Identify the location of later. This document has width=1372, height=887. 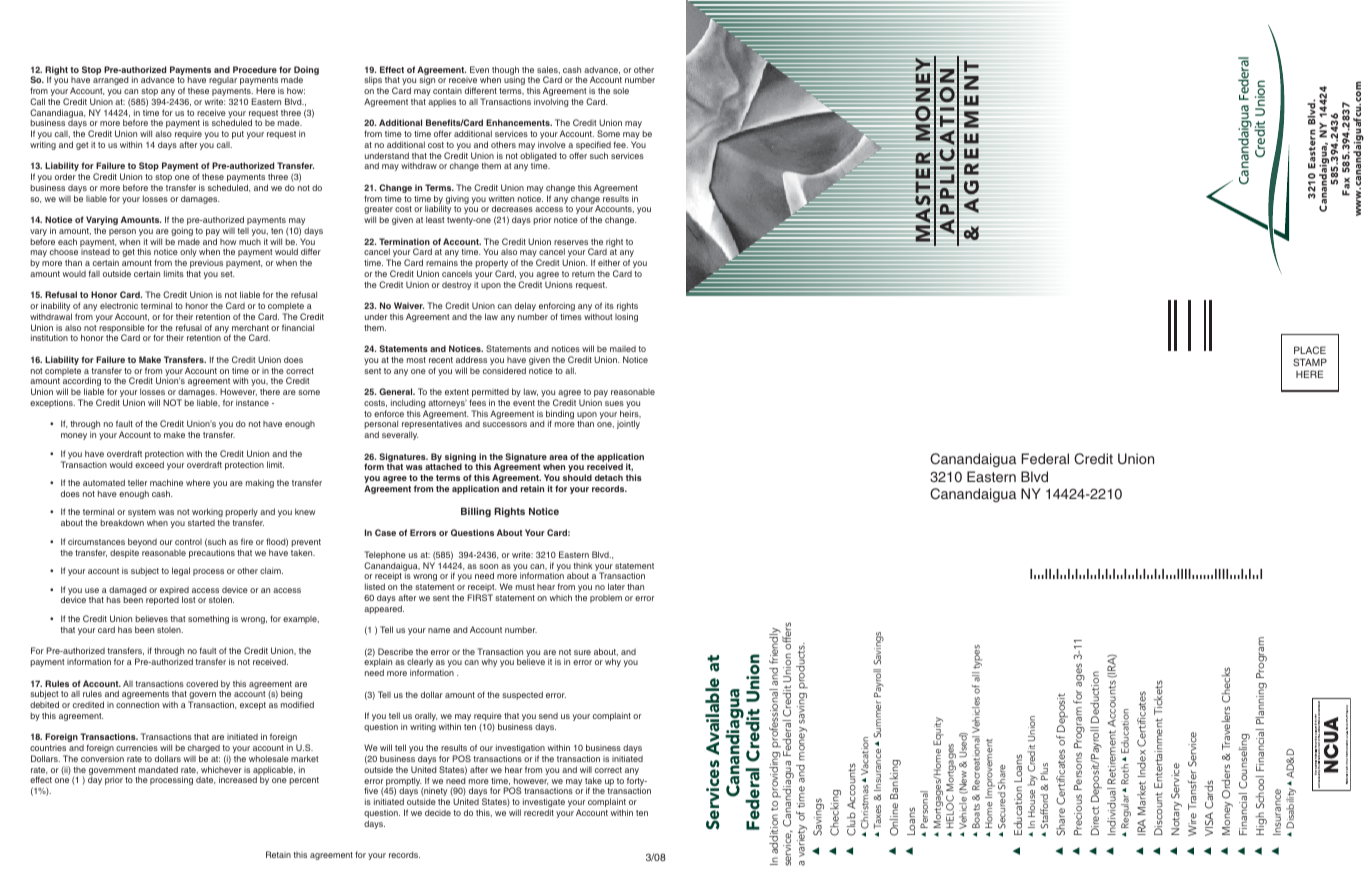
(616, 586).
